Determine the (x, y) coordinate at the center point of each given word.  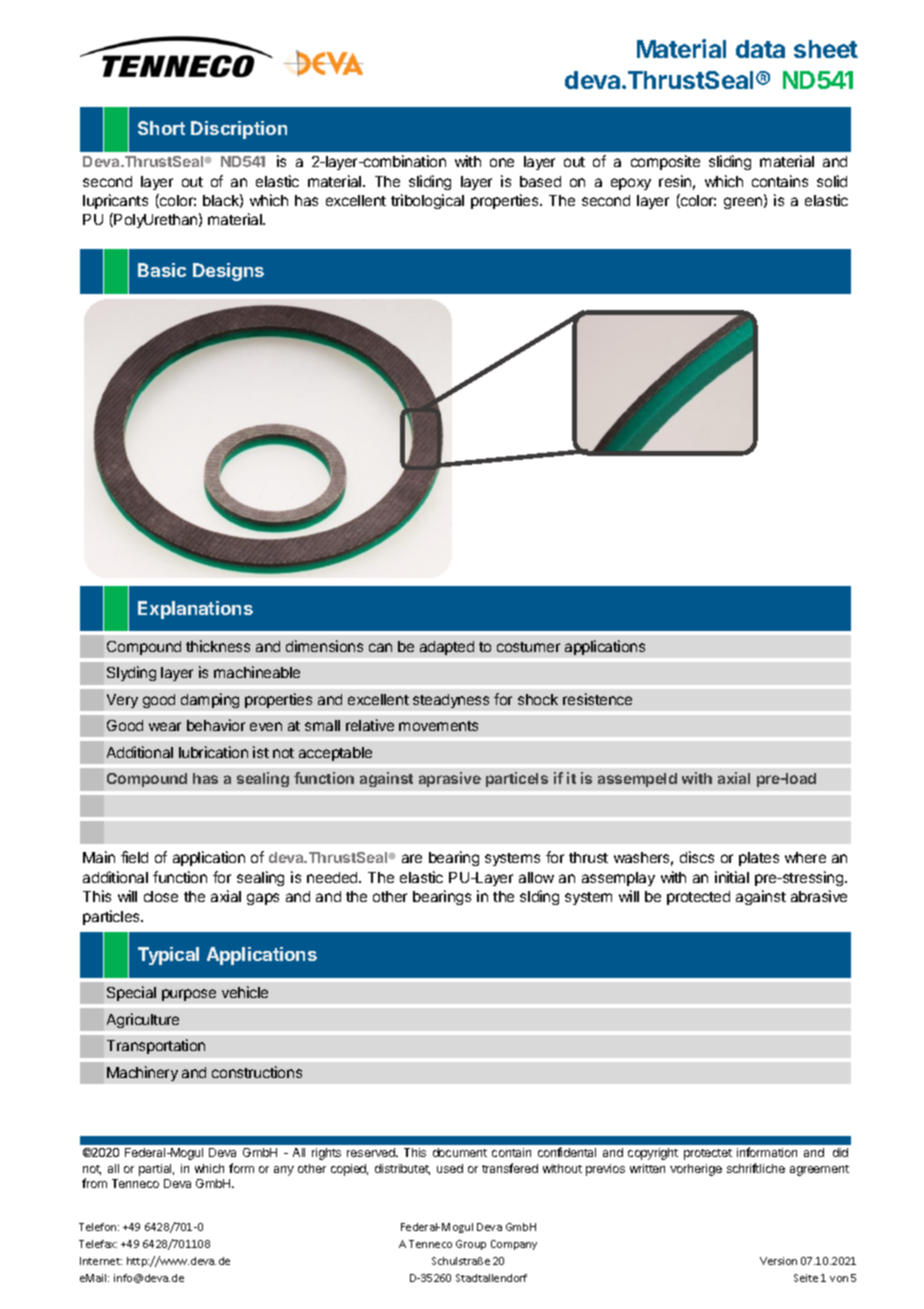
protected (698, 898)
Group (471, 1245)
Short (161, 128)
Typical (168, 956)
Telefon (99, 1227)
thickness (218, 646)
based (540, 181)
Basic (162, 270)
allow (536, 877)
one (502, 162)
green (744, 203)
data (760, 49)
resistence (597, 699)
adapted (447, 648)
